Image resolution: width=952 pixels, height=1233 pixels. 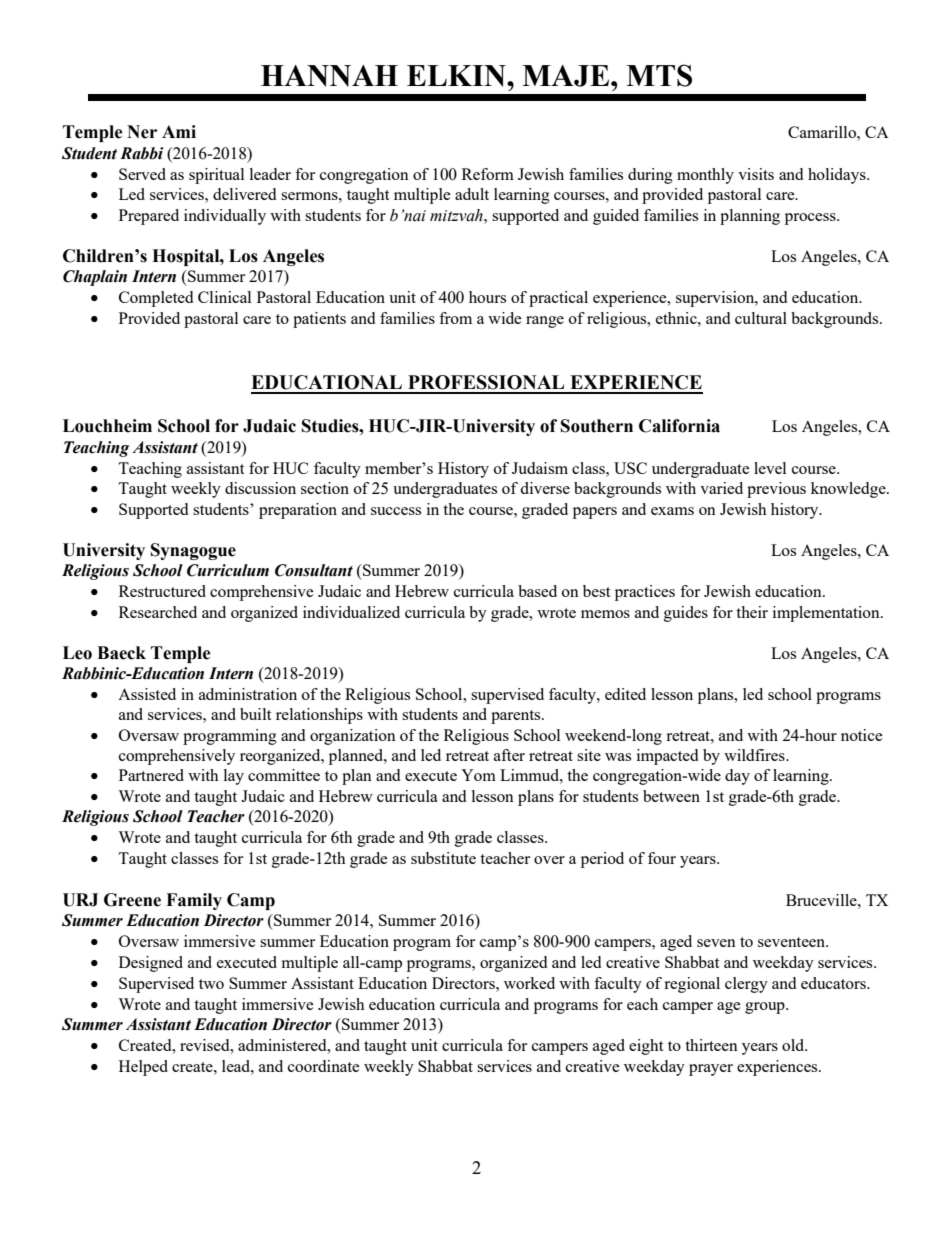 What do you see at coordinates (761, 318) in the document?
I see `cultural` at bounding box center [761, 318].
